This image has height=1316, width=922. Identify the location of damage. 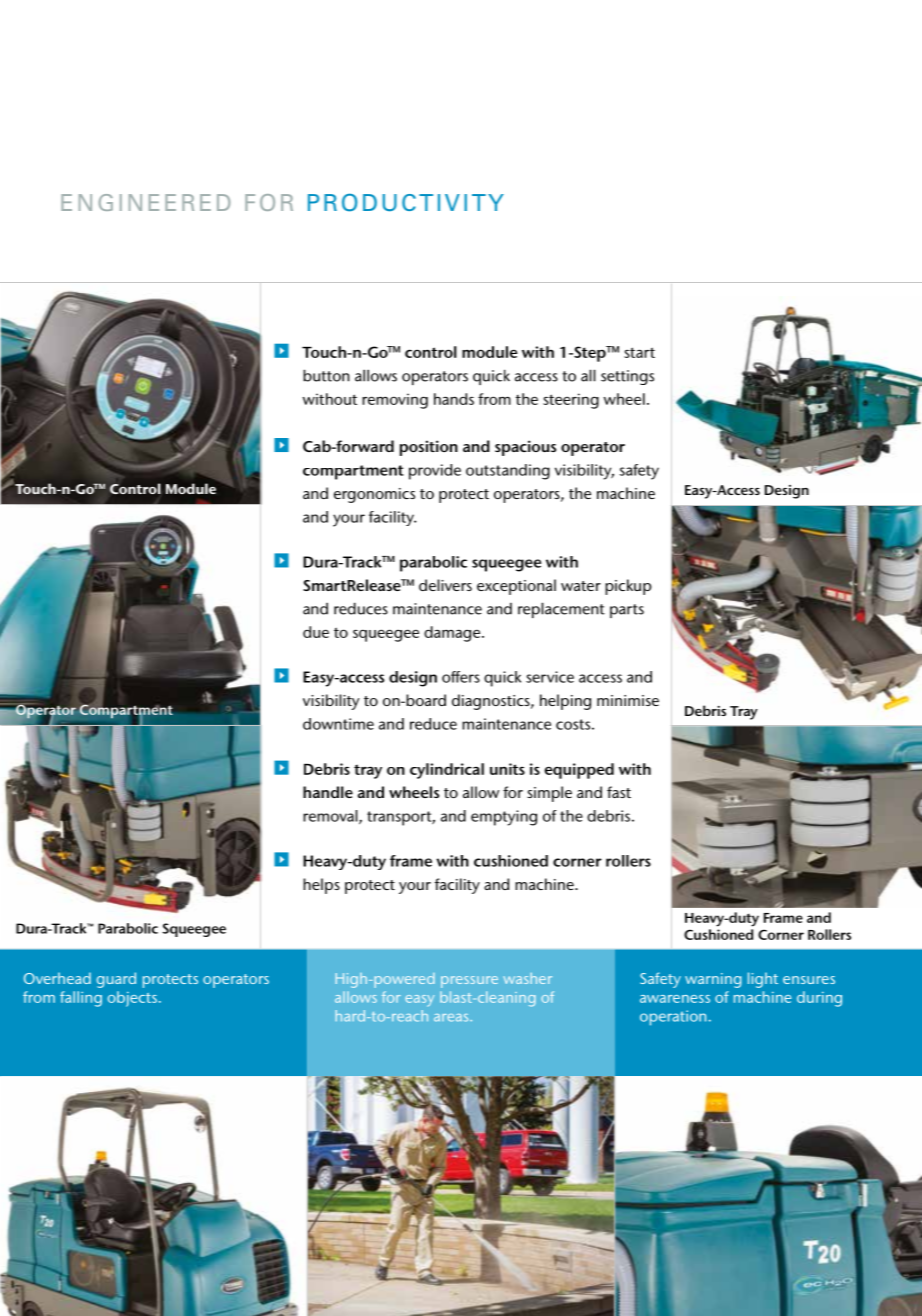
(452, 634).
